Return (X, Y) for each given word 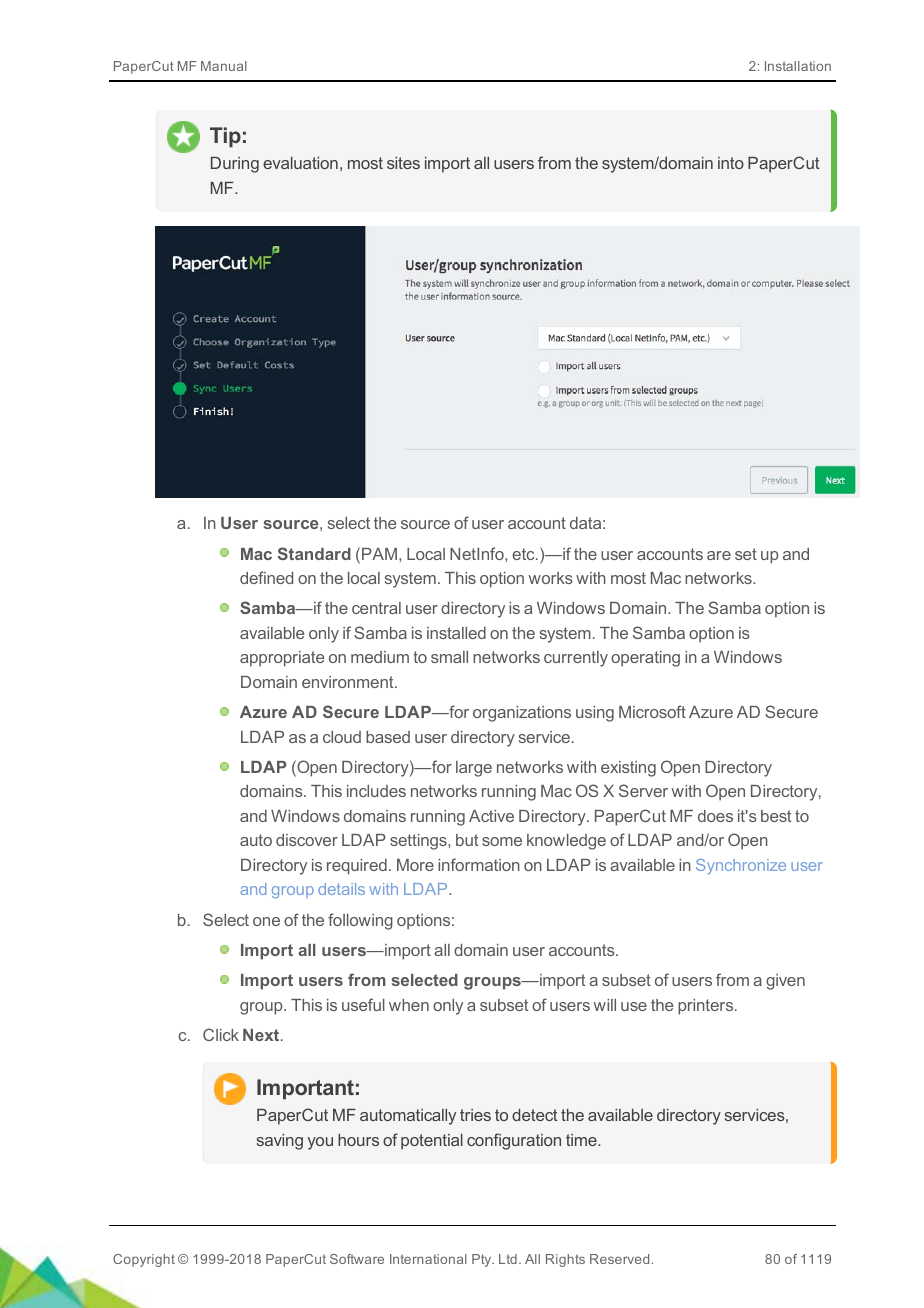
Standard (314, 553)
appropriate (282, 659)
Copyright (144, 1260)
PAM (381, 554)
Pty (483, 1260)
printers (707, 1007)
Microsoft (652, 711)
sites (403, 163)
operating (645, 659)
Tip (225, 137)
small (449, 657)
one (266, 921)
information (479, 864)
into (731, 163)
